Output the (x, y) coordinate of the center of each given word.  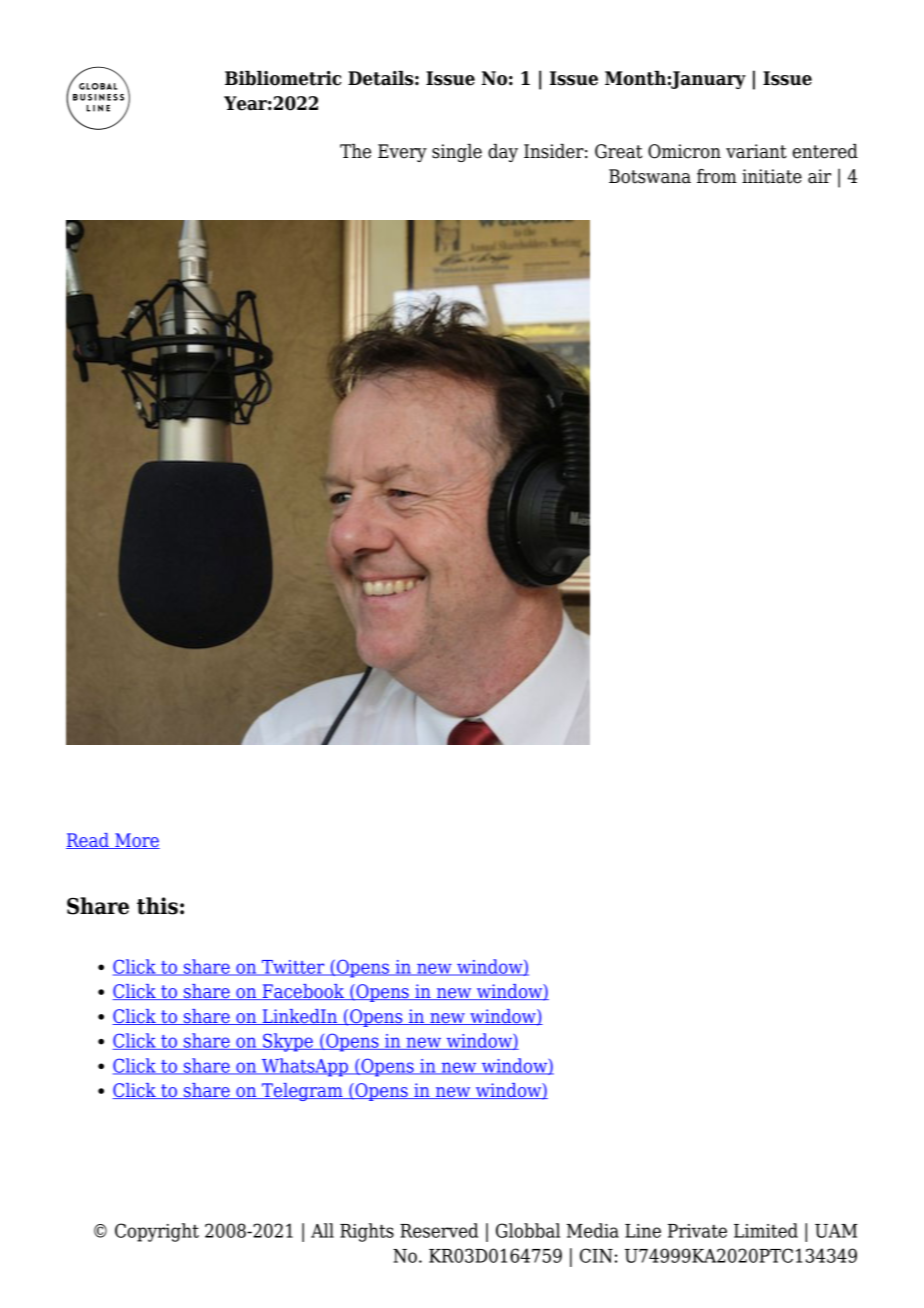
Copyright (157, 1232)
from (717, 176)
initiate (772, 176)
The (355, 151)
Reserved (439, 1230)
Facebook (303, 992)
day (503, 153)
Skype (288, 1042)
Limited (766, 1230)
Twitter (293, 968)
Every (402, 153)
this (157, 906)
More (136, 841)
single (457, 153)
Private (697, 1231)
